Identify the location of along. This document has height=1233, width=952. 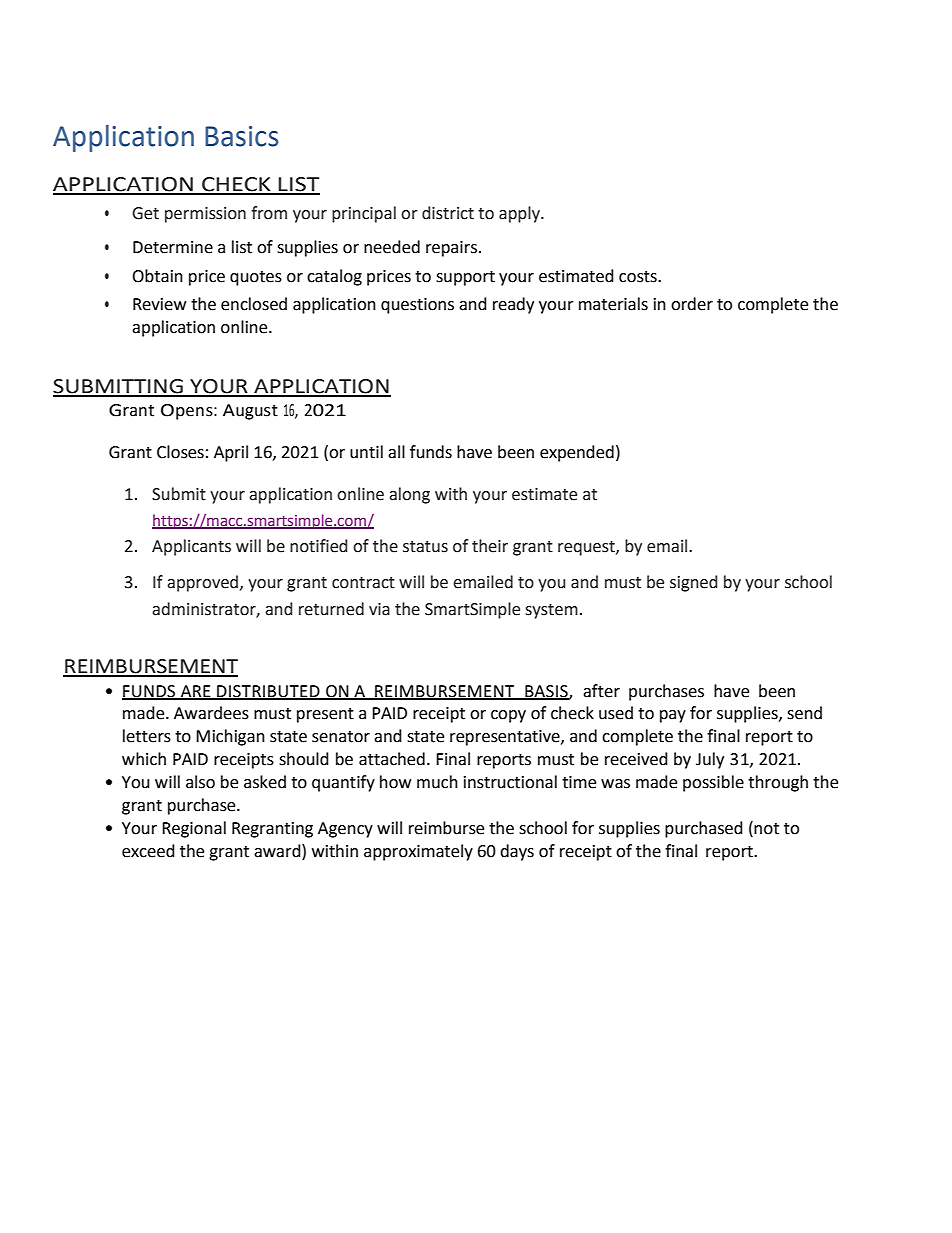
(409, 495).
